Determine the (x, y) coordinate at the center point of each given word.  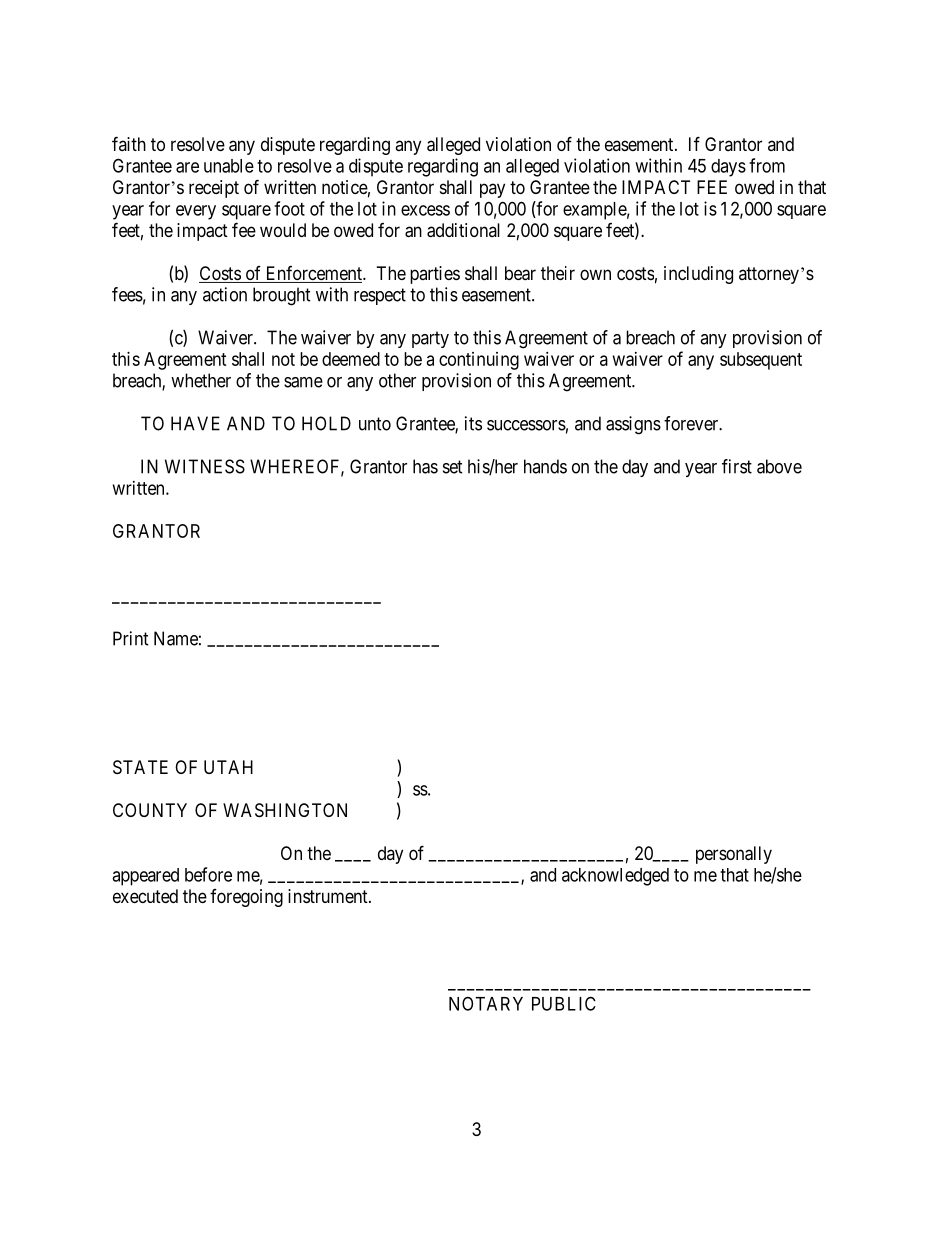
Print (131, 638)
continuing (479, 361)
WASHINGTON (285, 810)
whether (201, 380)
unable (229, 166)
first (737, 466)
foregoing (246, 898)
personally (734, 855)
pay (492, 190)
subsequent (761, 361)
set (453, 467)
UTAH (228, 767)
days (728, 168)
